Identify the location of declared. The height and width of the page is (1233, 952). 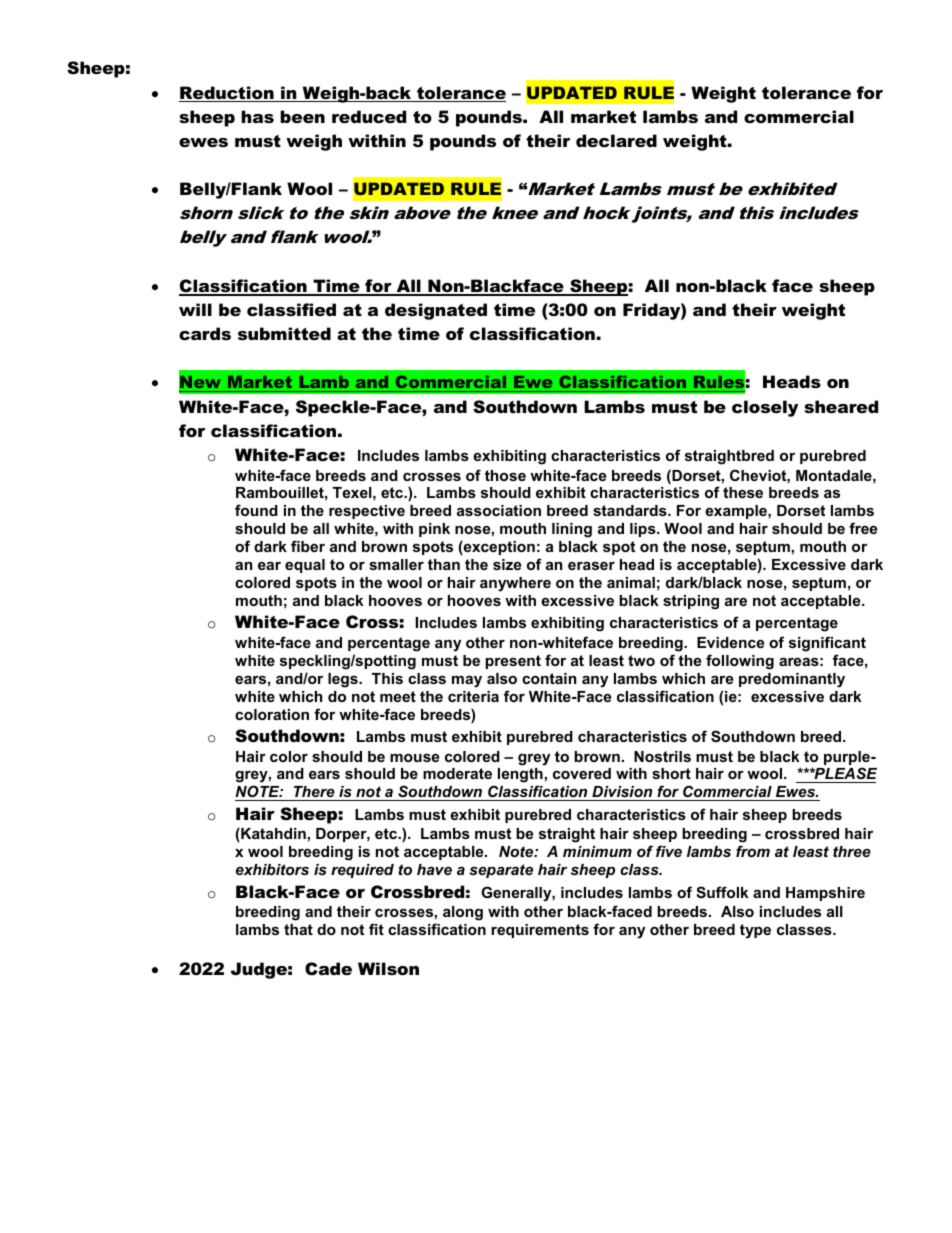
(616, 140).
